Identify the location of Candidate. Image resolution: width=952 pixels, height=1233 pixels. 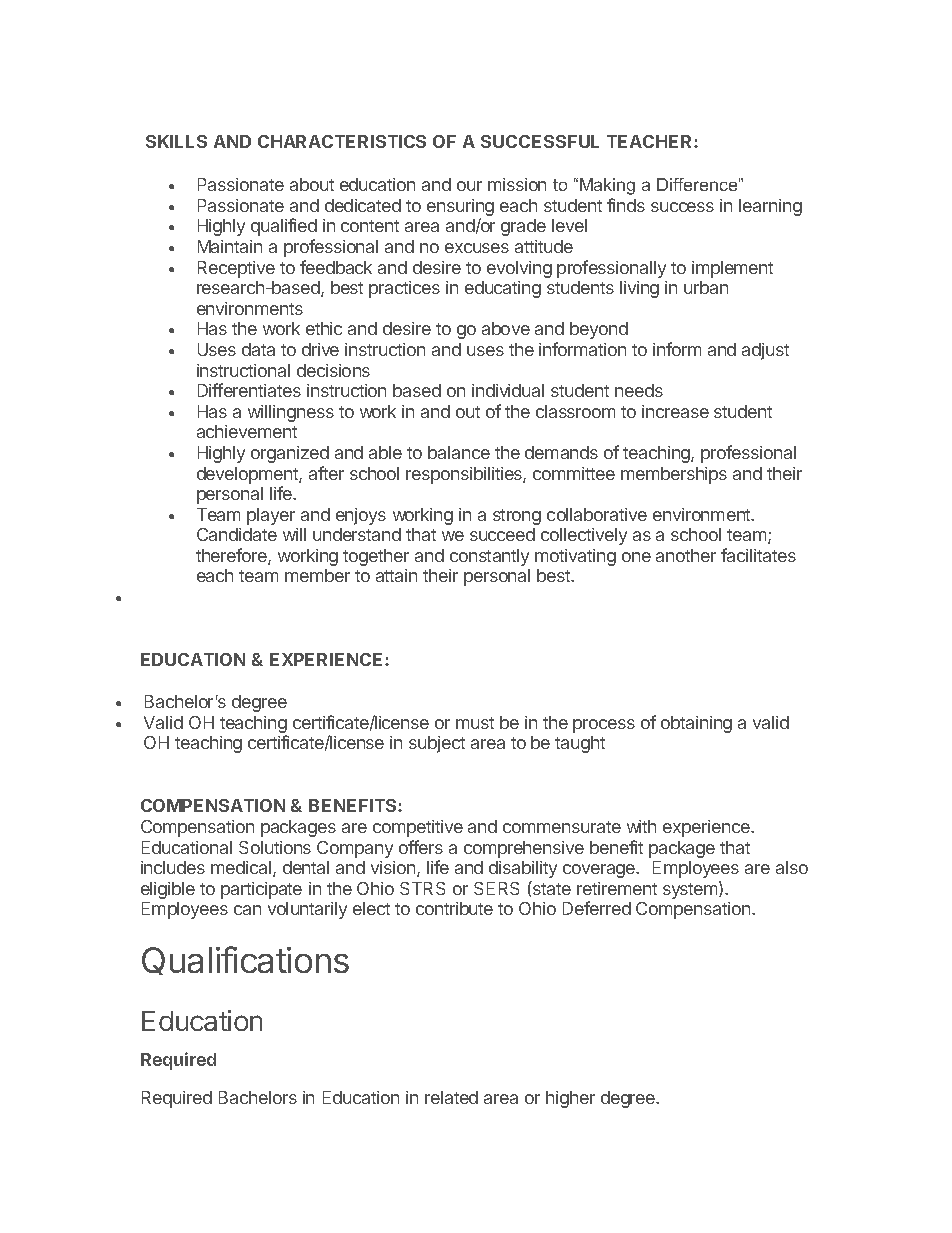
(237, 534).
